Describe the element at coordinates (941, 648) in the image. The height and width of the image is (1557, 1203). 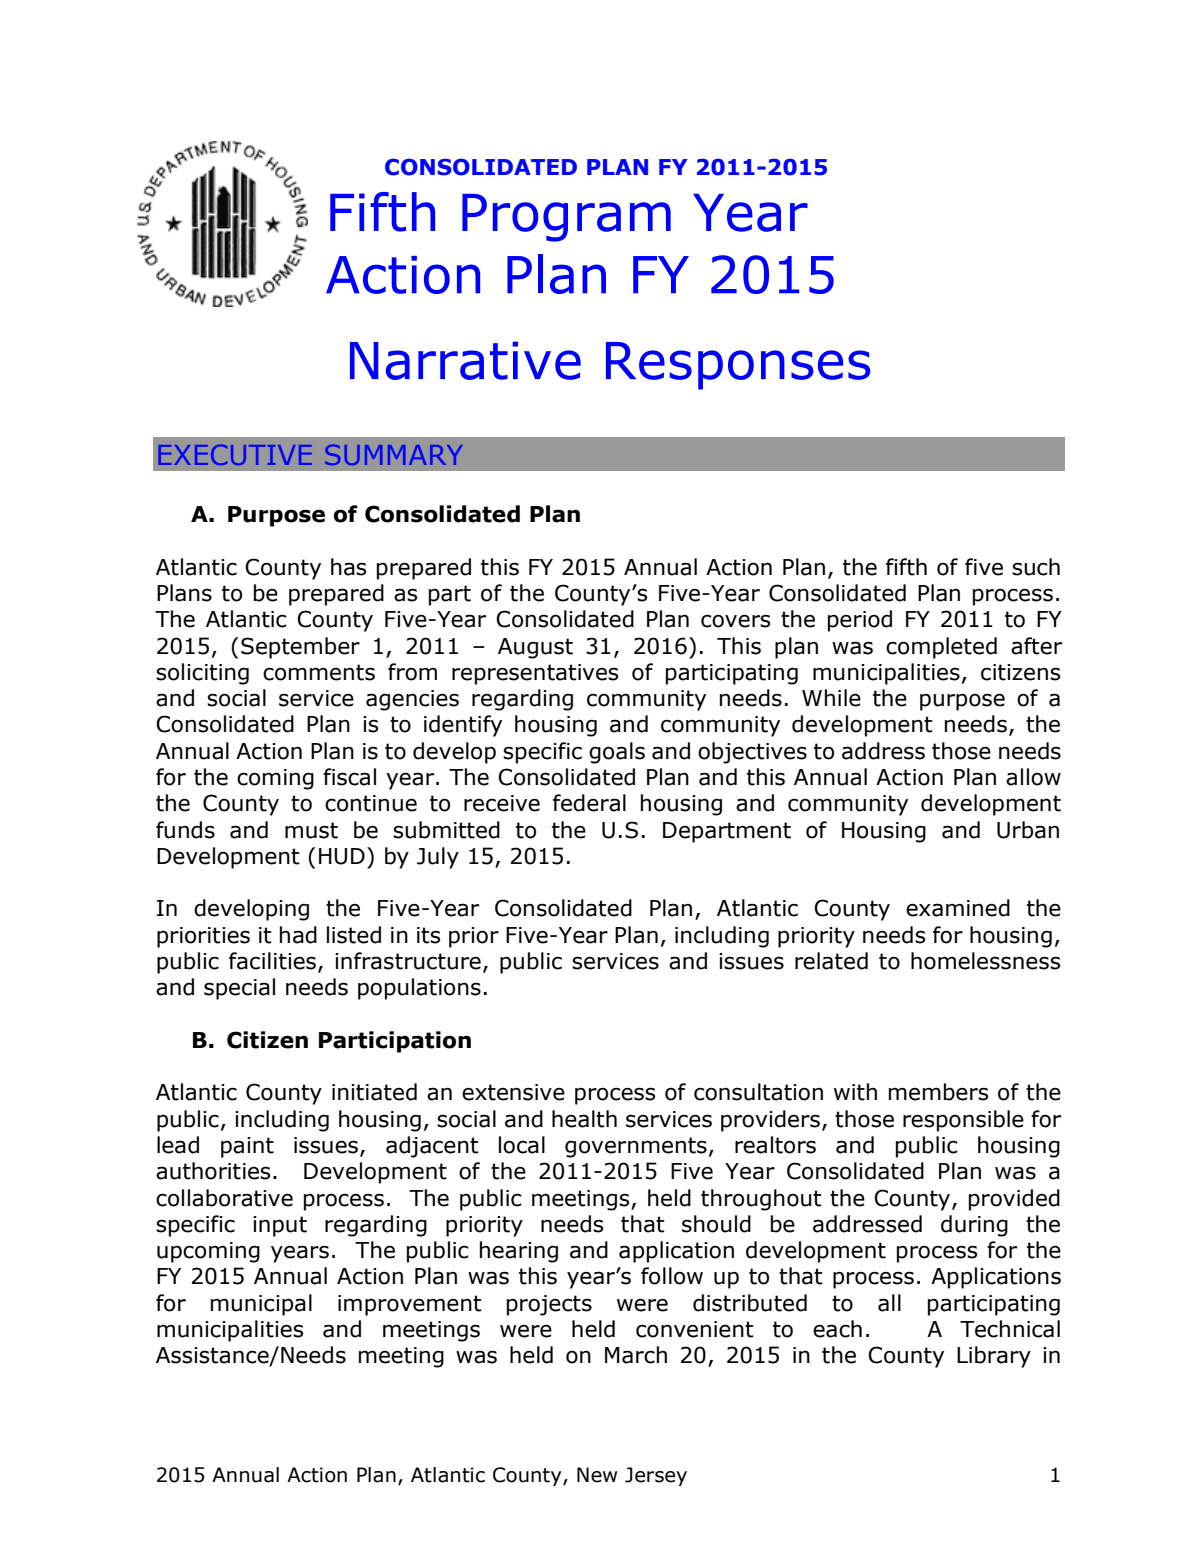
I see `completed` at that location.
